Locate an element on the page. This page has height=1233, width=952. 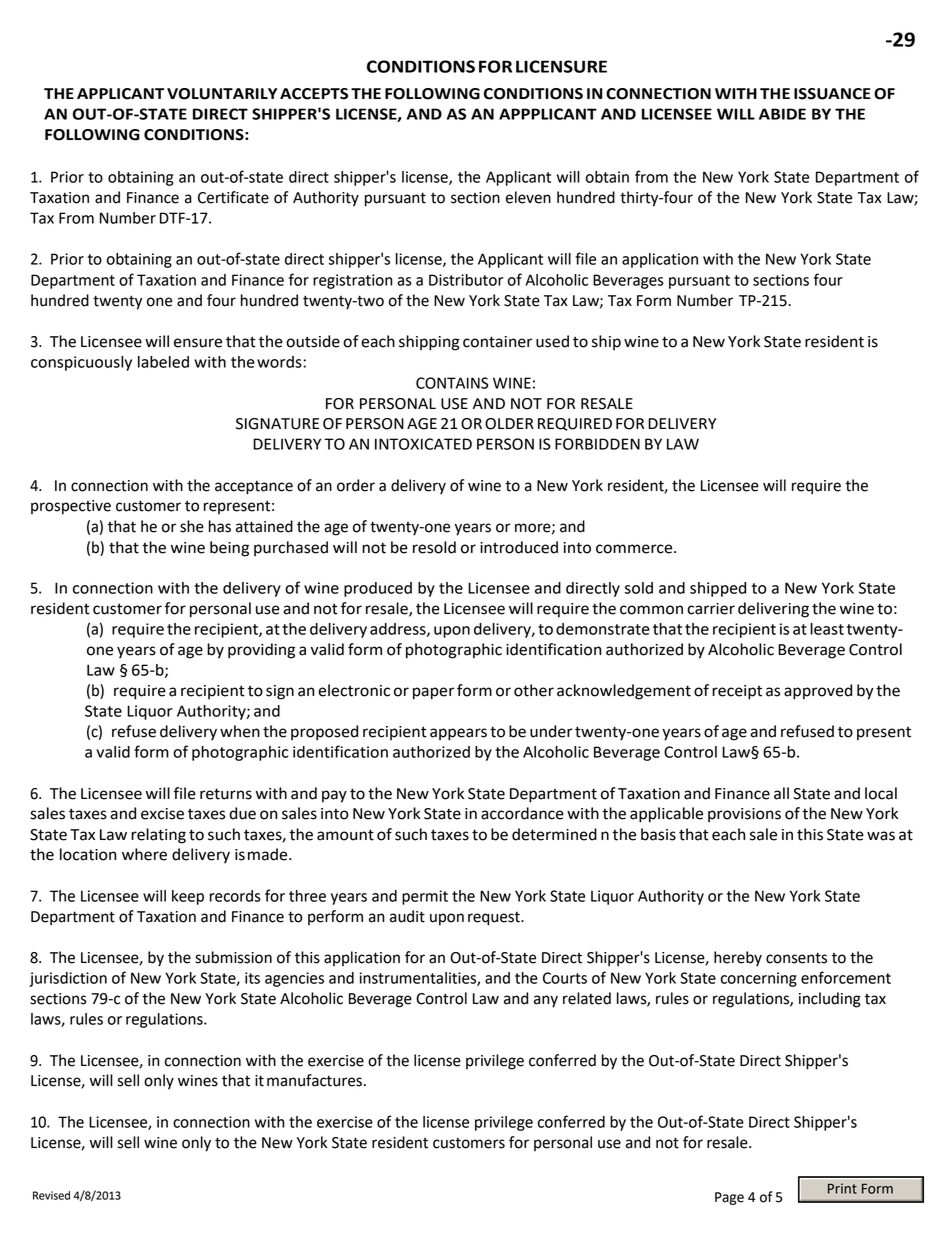
consents is located at coordinates (796, 958).
